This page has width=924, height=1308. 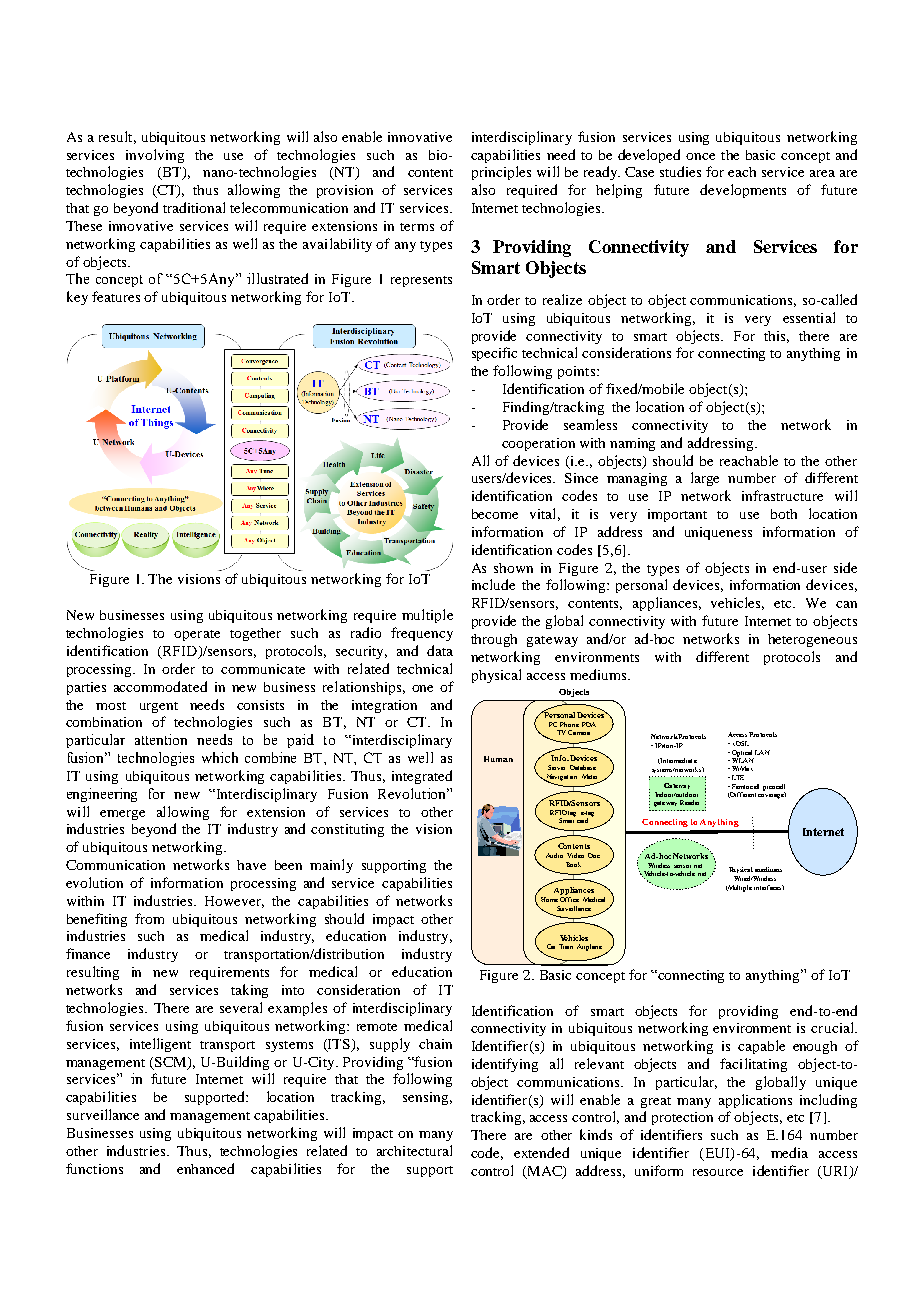 What do you see at coordinates (812, 640) in the page?
I see `heterogeneous` at bounding box center [812, 640].
